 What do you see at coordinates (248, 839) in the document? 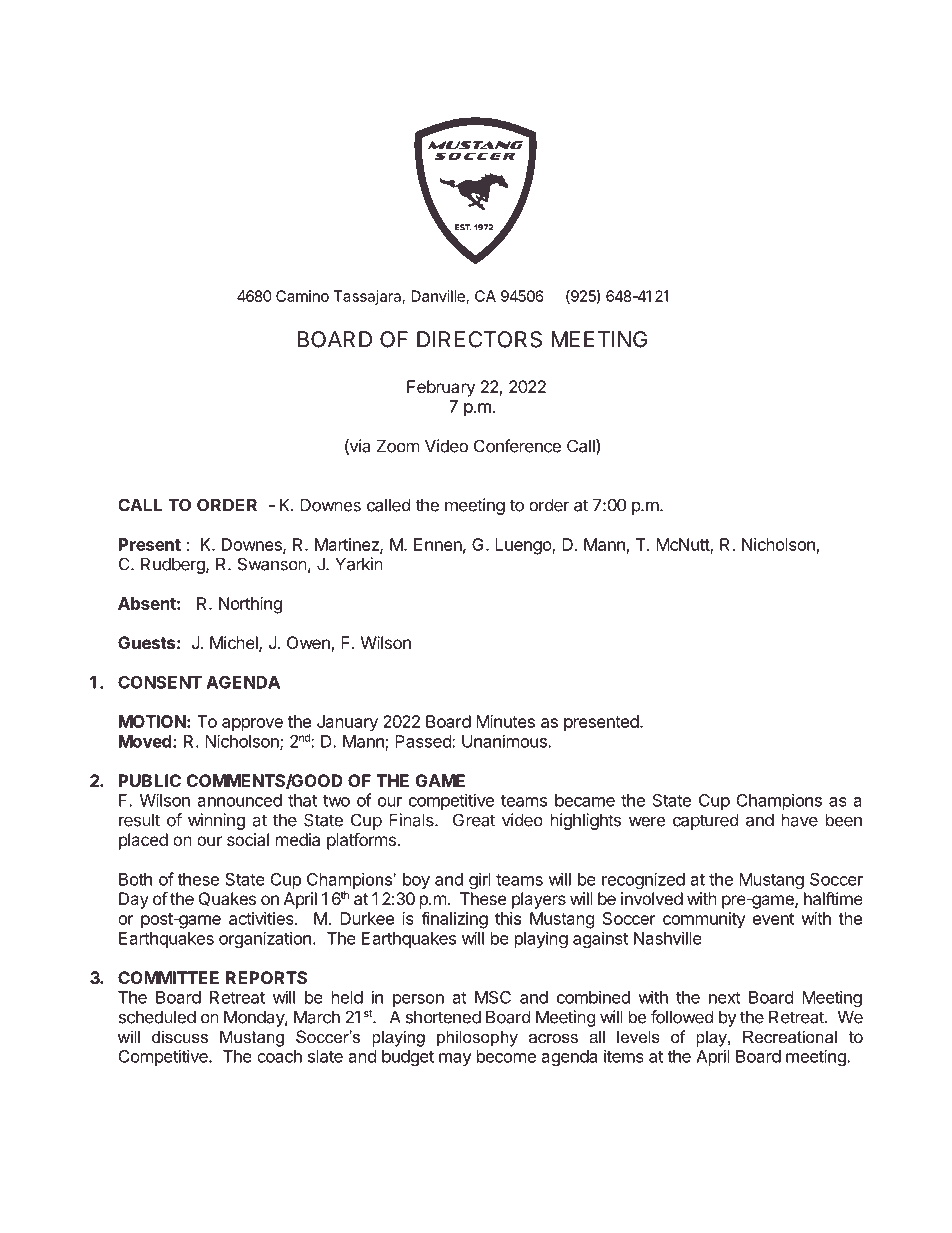
I see `social` at bounding box center [248, 839].
